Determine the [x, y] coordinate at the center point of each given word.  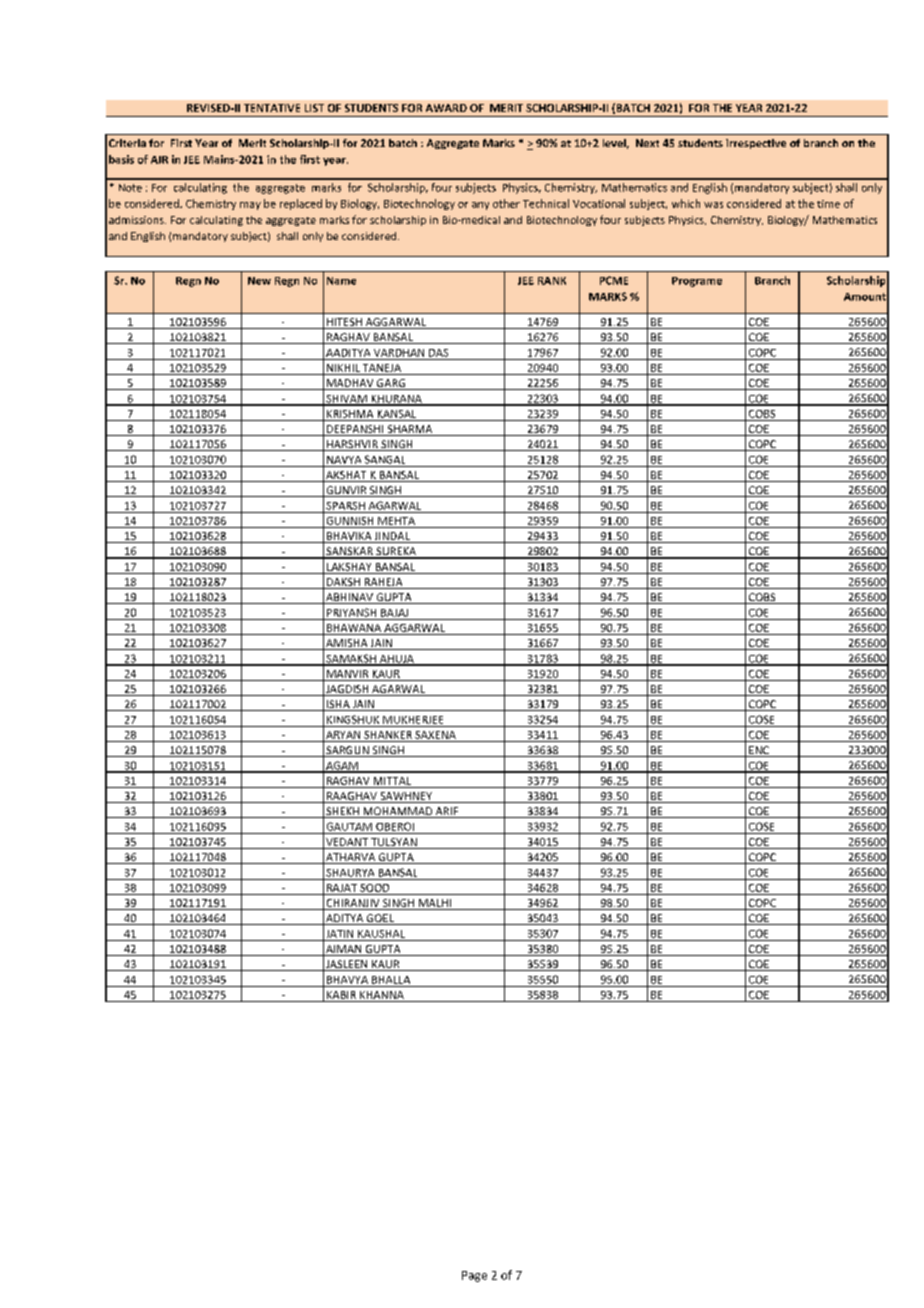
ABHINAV [349, 598]
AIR [159, 160]
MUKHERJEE [413, 720]
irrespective [756, 144]
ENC [759, 751]
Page [474, 1276]
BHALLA [391, 980]
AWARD [446, 108]
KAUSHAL [381, 934]
